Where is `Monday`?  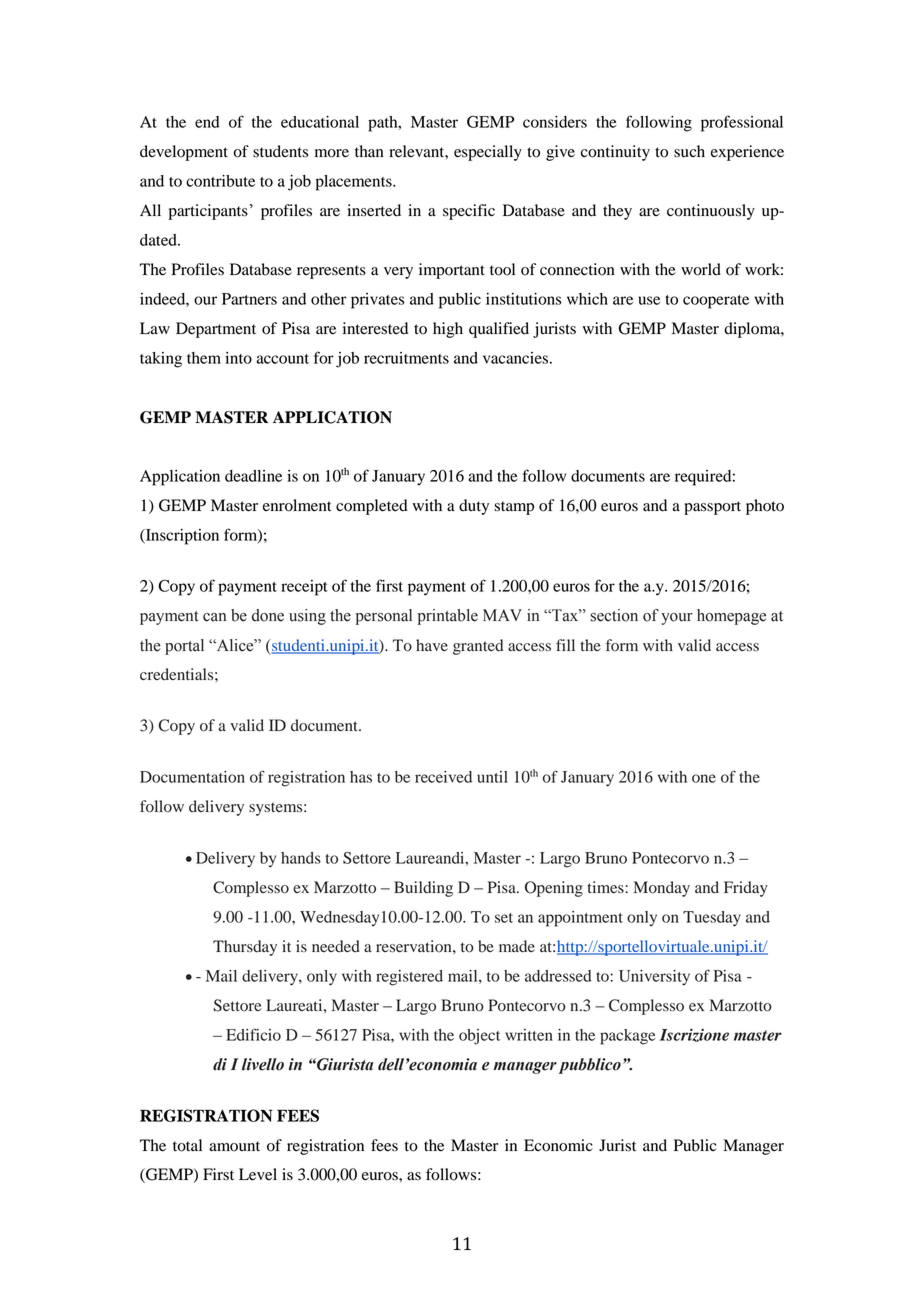
Monday is located at coordinates (662, 889).
